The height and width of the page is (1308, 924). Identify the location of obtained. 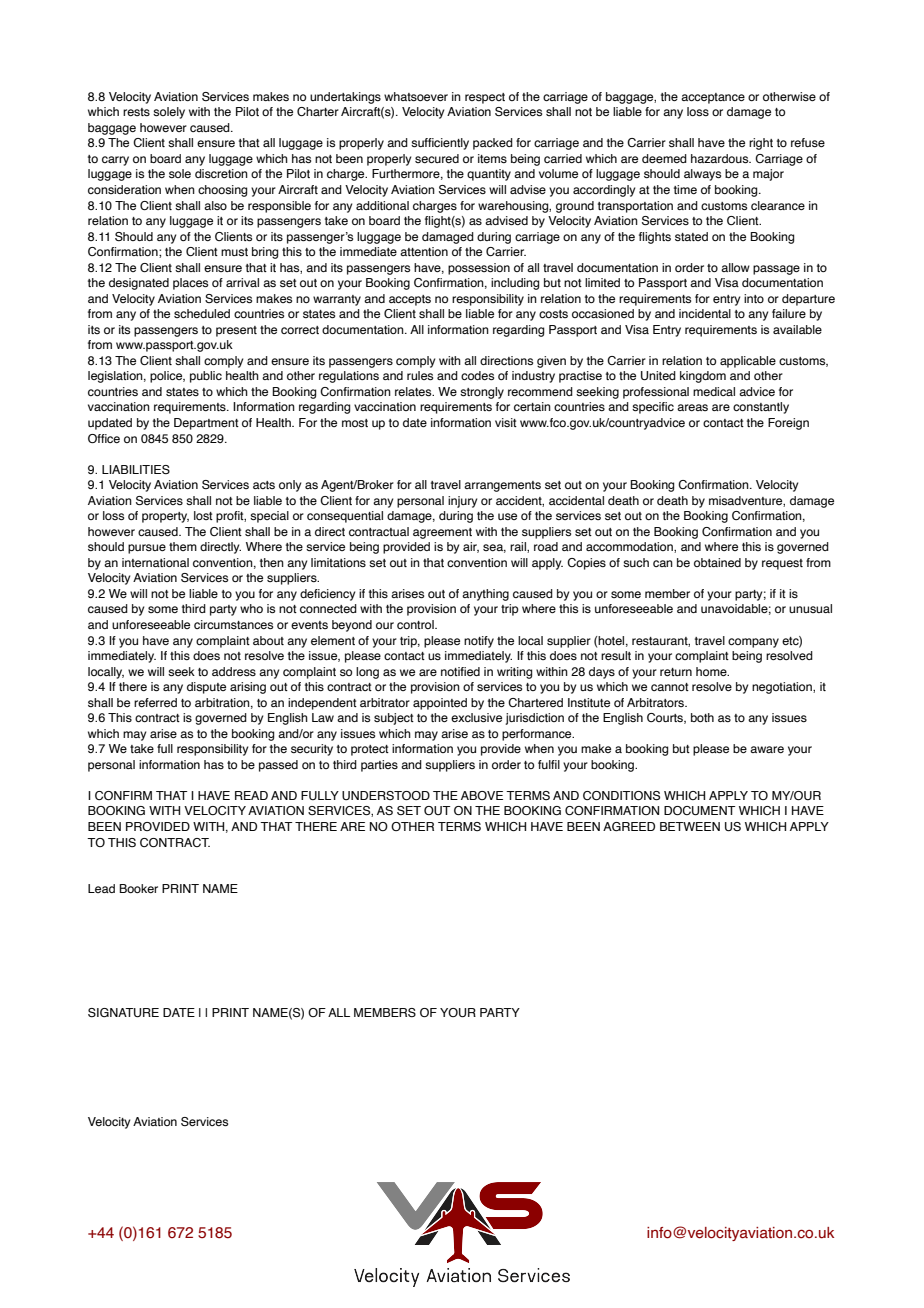
(717, 562).
